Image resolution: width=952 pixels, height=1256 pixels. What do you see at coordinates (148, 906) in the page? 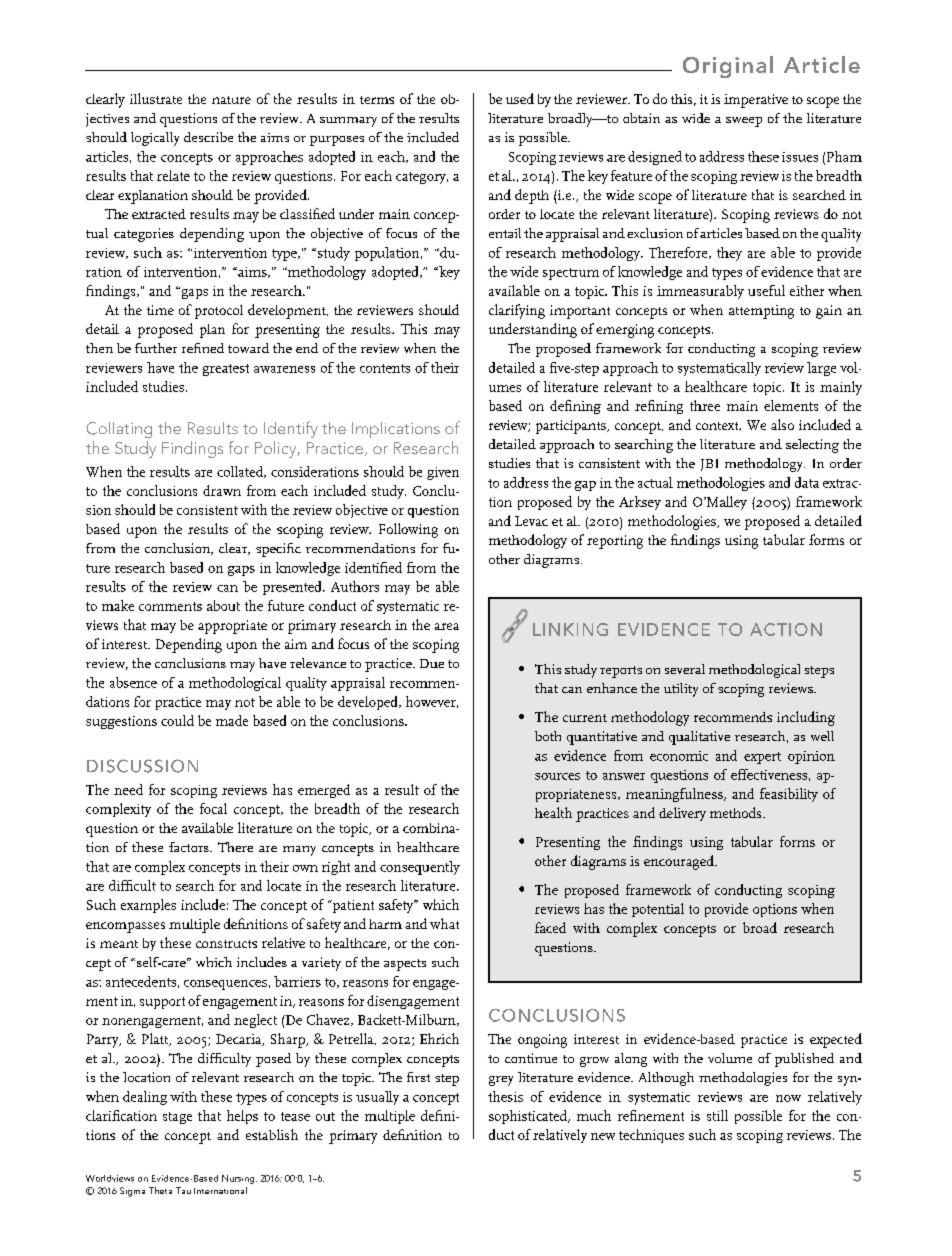
I see `examples` at bounding box center [148, 906].
